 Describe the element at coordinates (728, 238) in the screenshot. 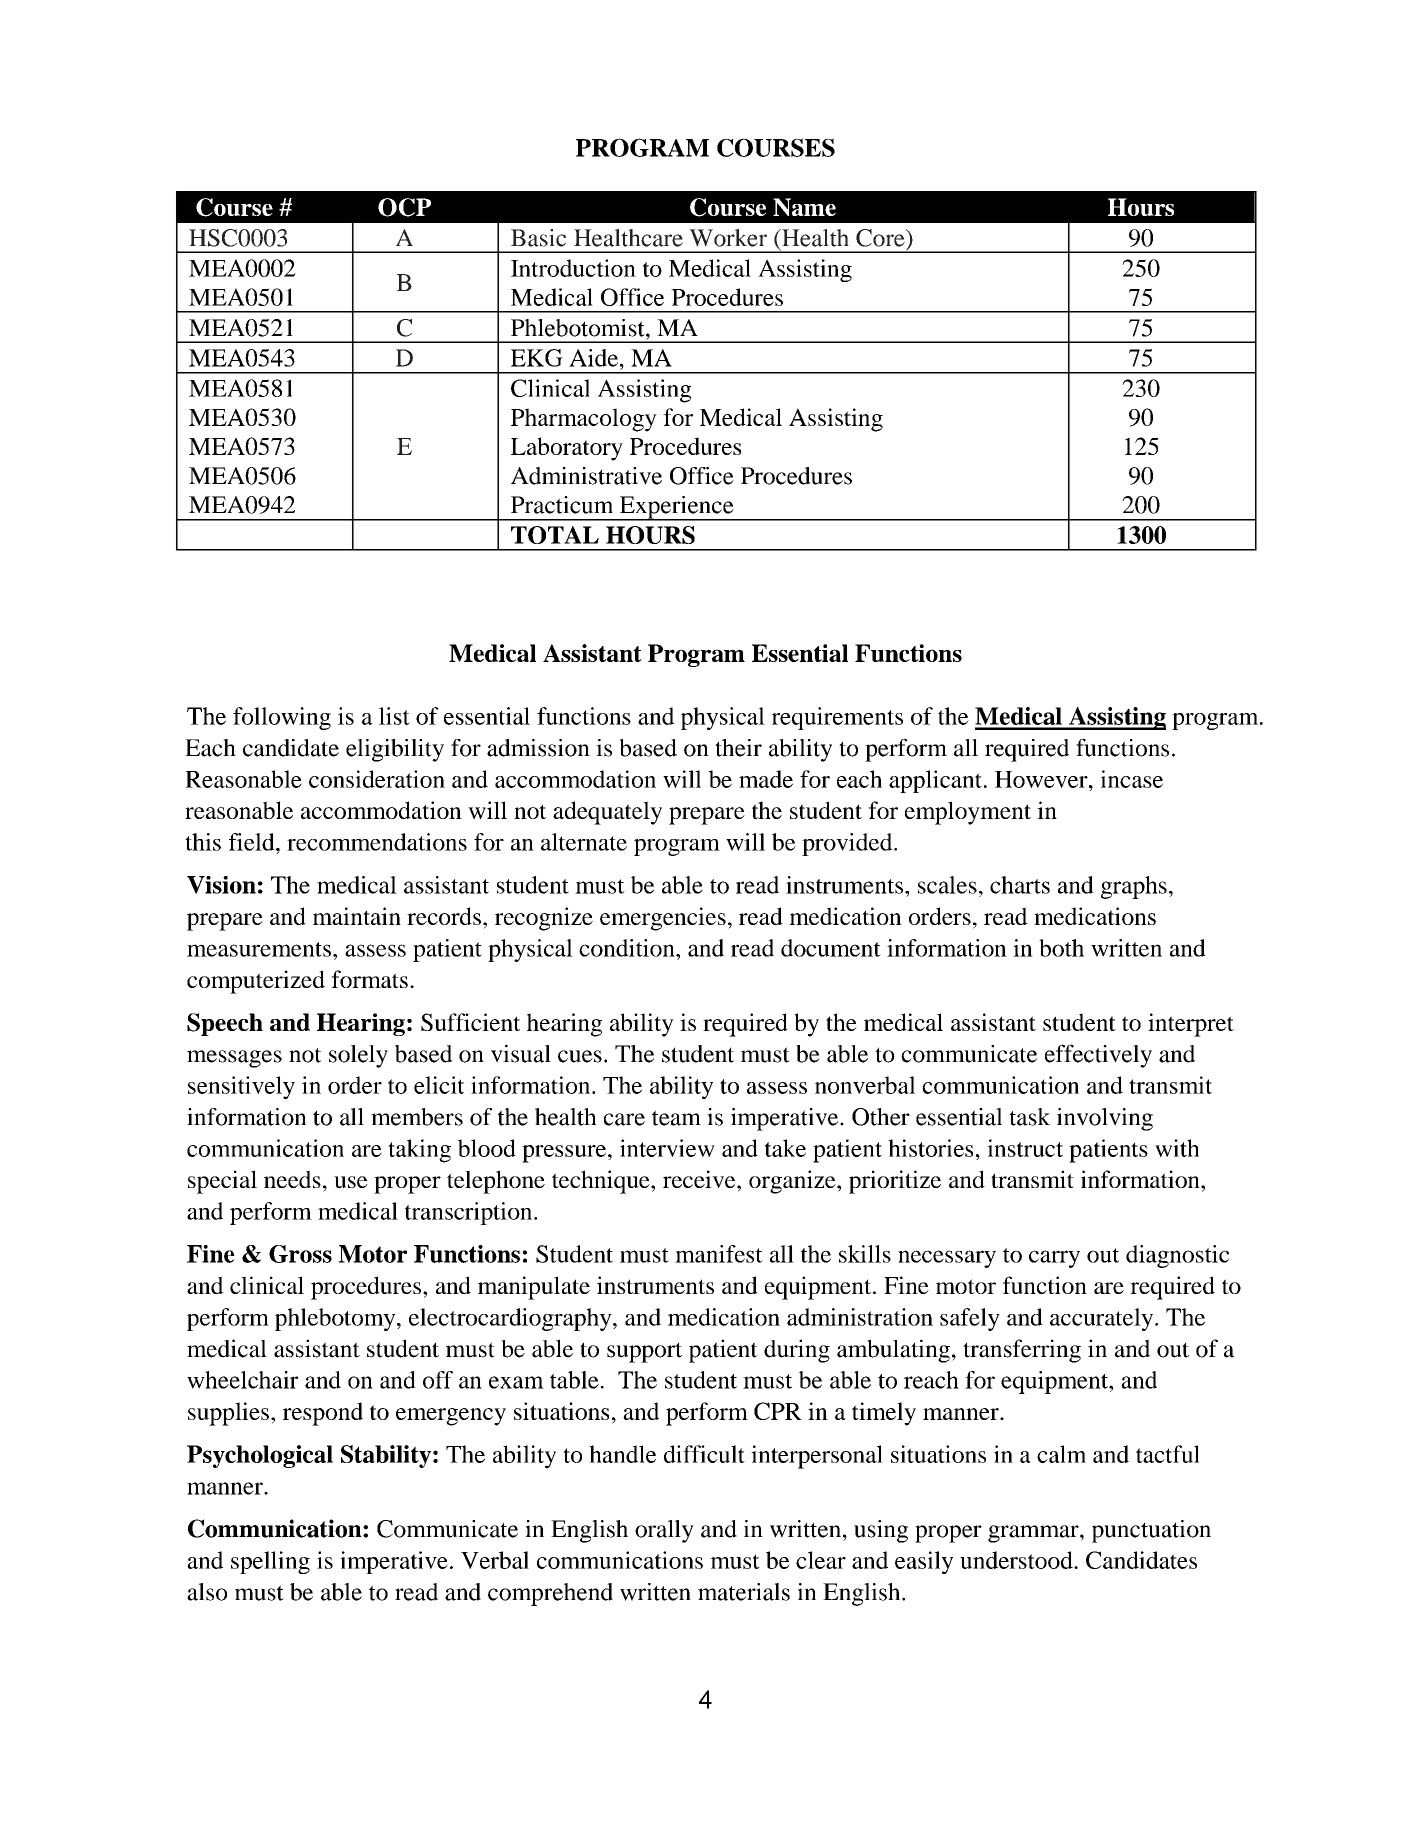

I see `Worker` at that location.
